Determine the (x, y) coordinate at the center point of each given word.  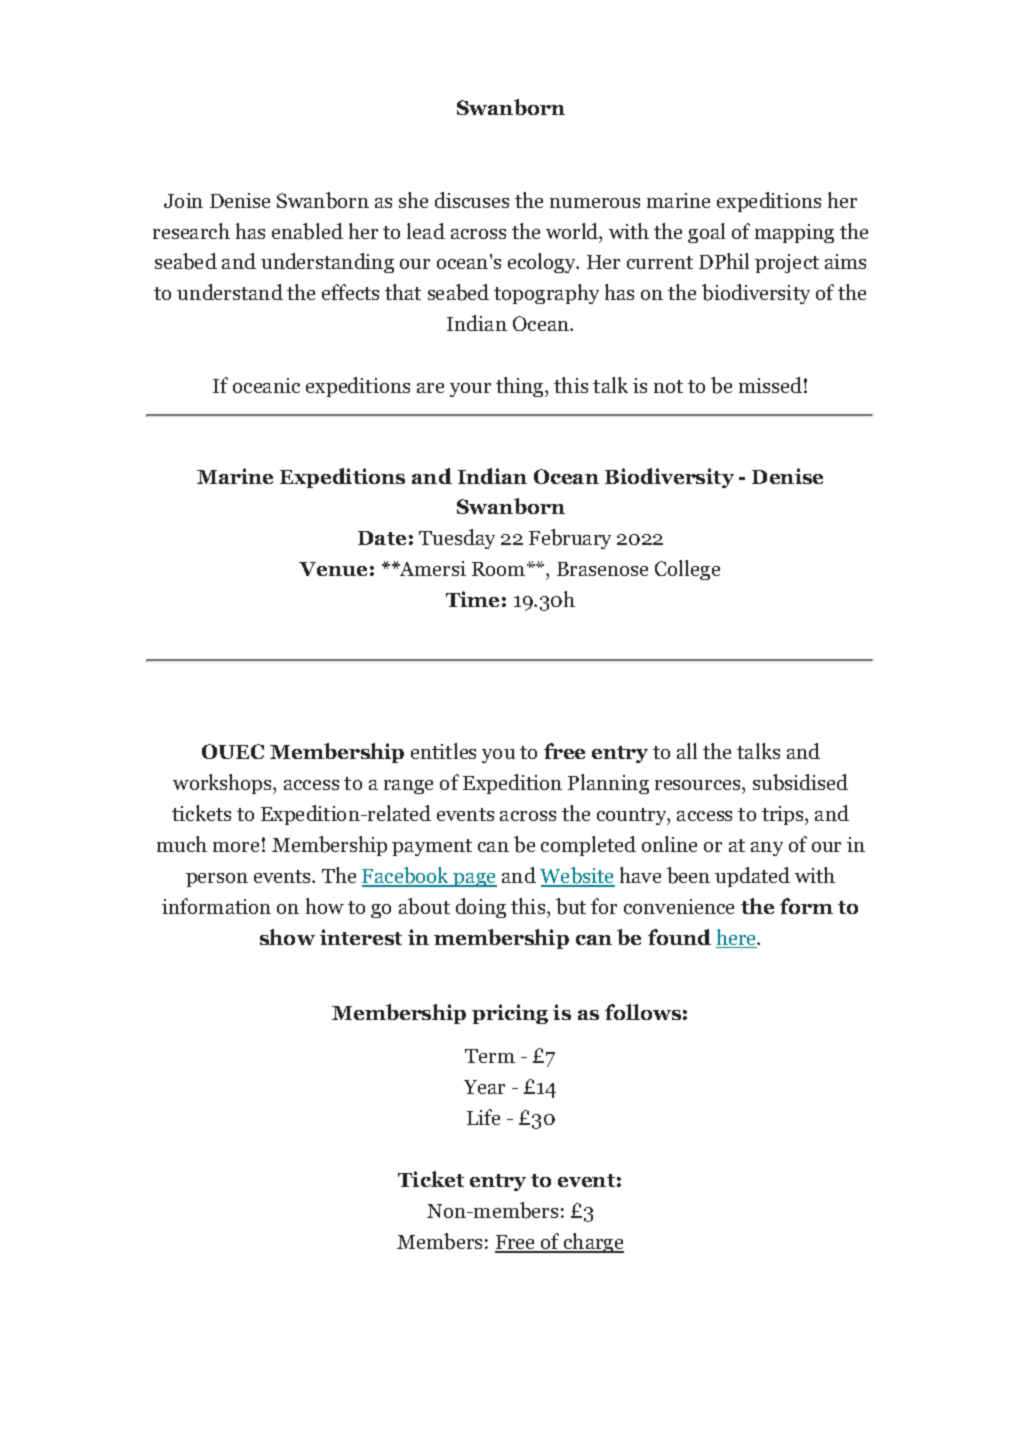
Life (483, 1117)
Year (484, 1087)
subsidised (800, 782)
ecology (543, 263)
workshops (223, 784)
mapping (794, 233)
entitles (443, 751)
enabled (307, 231)
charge (593, 1243)
